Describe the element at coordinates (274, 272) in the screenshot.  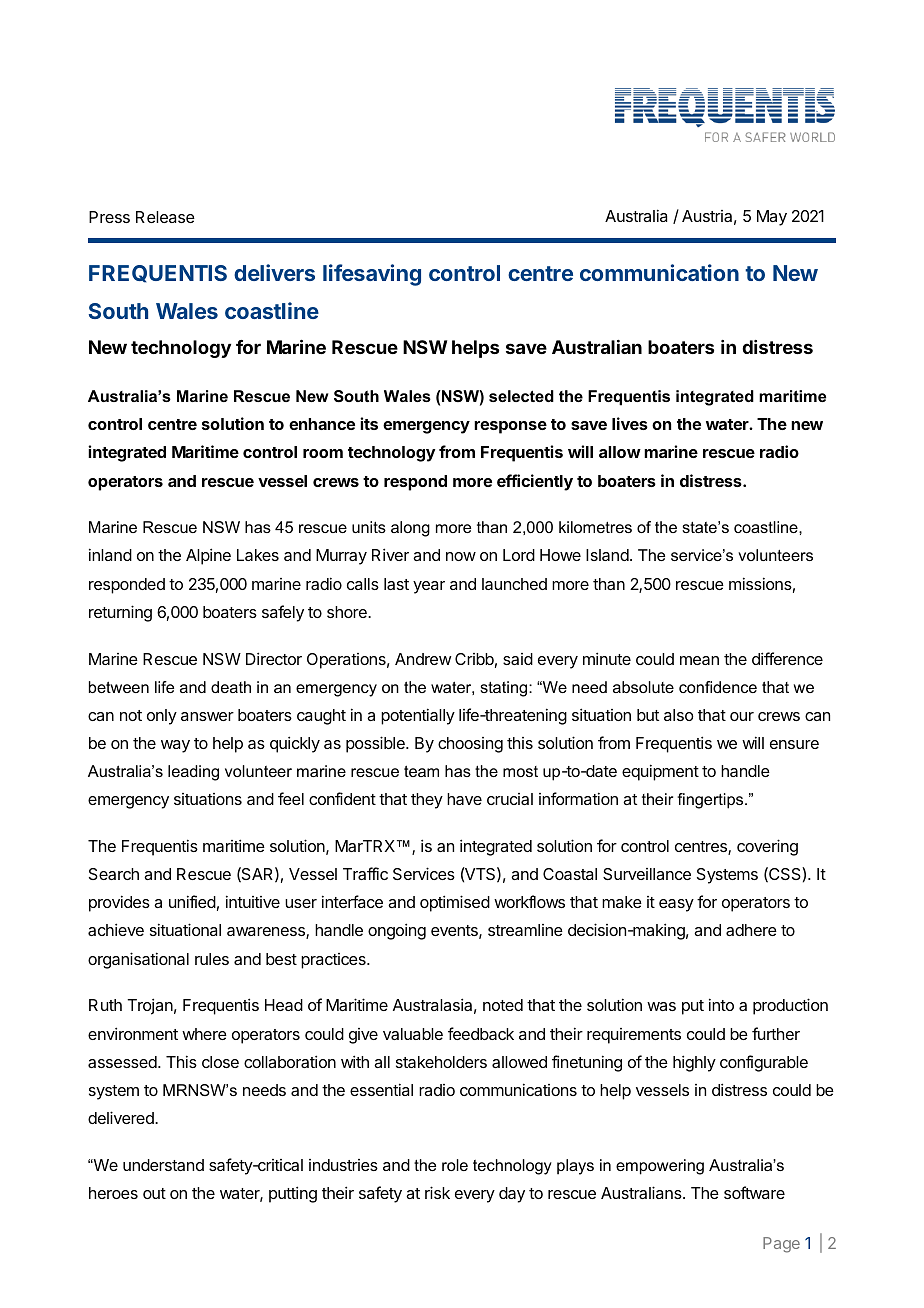
I see `delivers` at that location.
